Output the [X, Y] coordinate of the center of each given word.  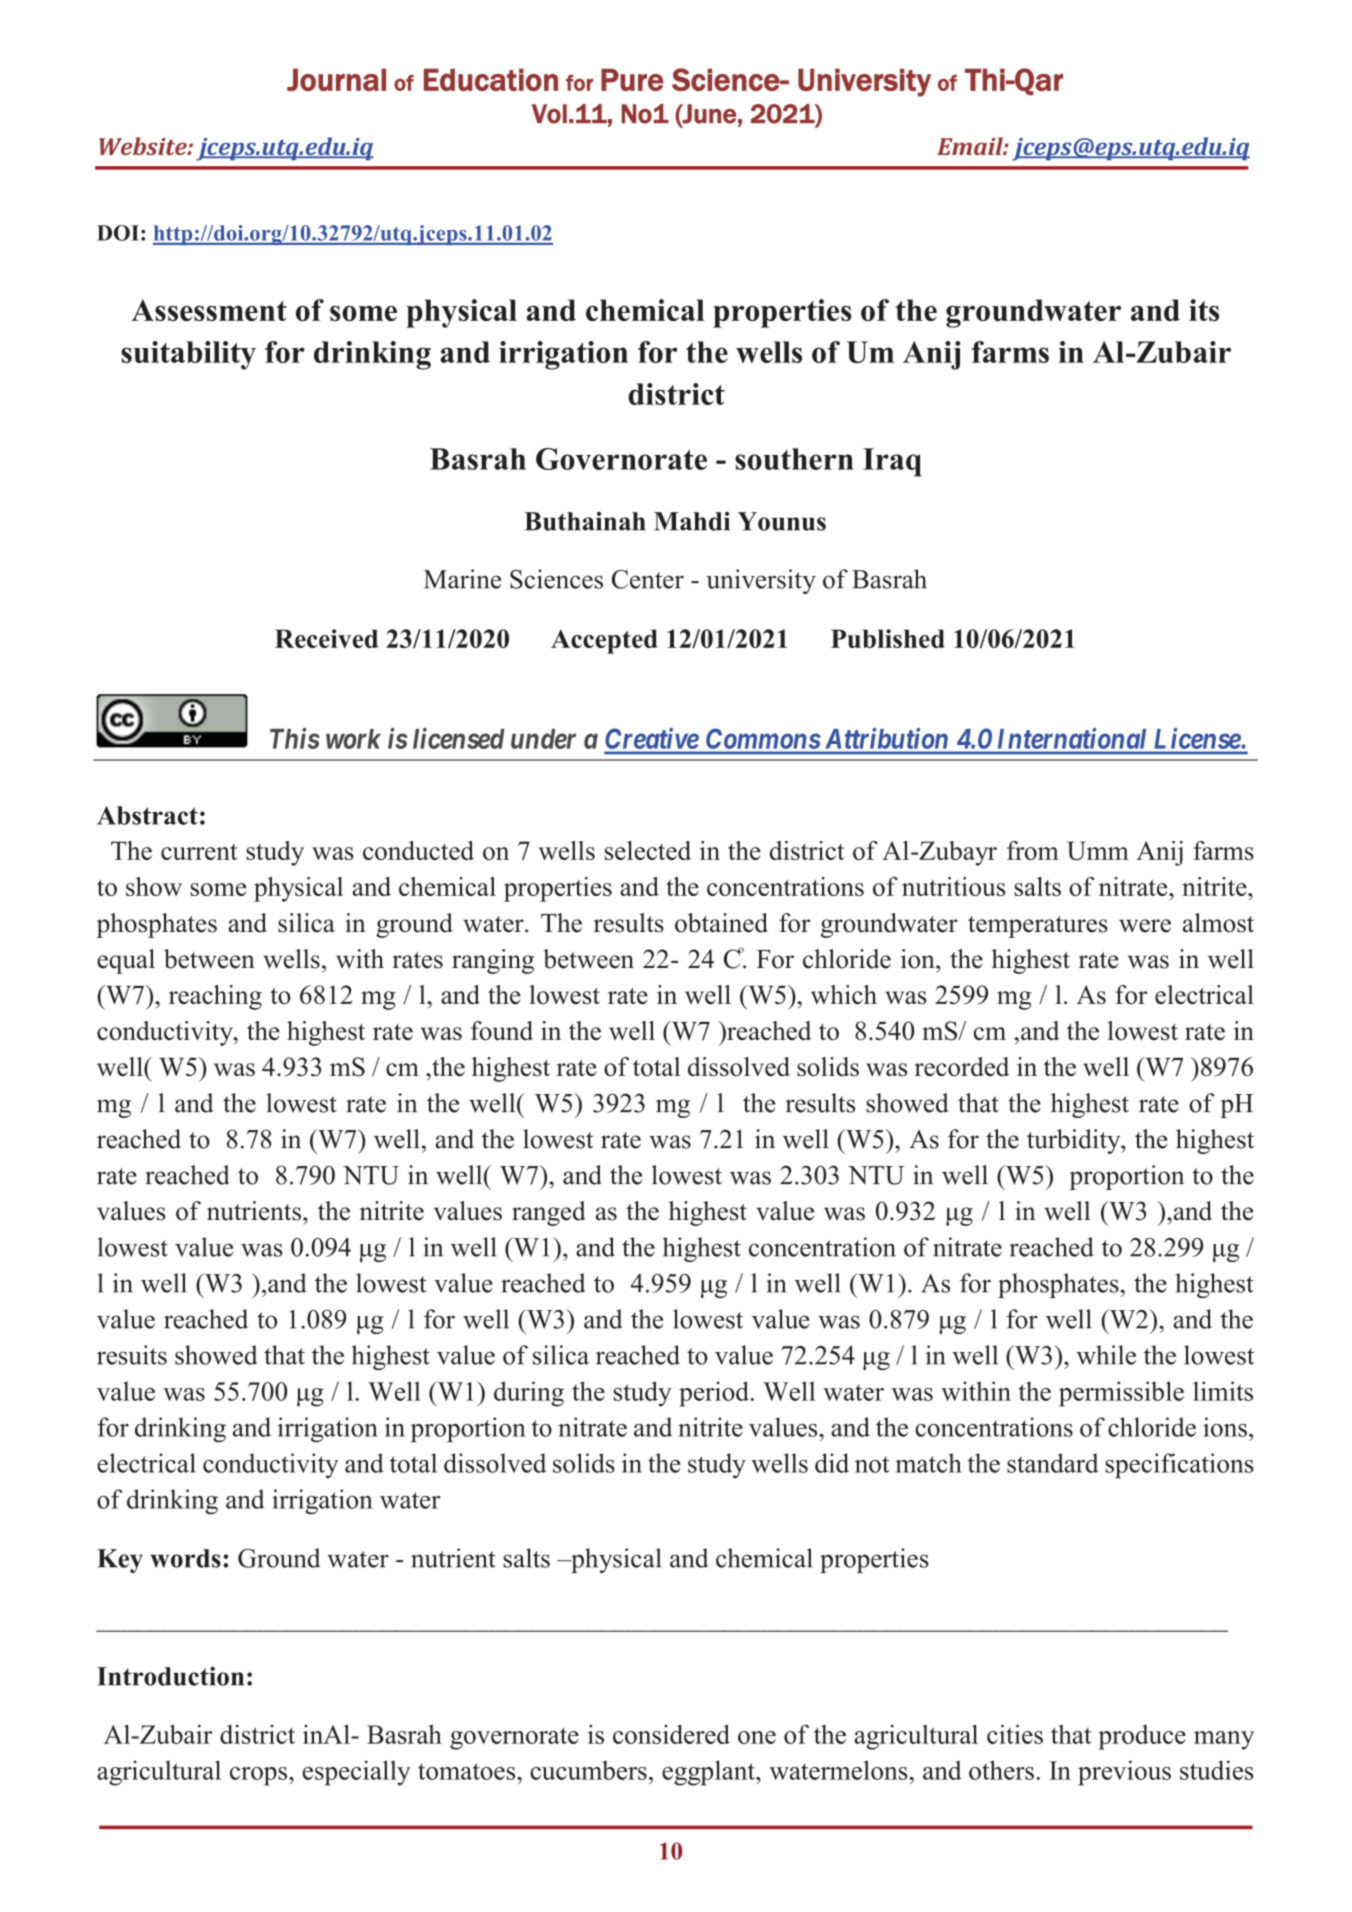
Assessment [209, 310]
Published [888, 638]
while [1106, 1355]
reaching [215, 997]
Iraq [892, 462]
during [529, 1394]
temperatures [1038, 927]
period [714, 1394]
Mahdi [692, 521]
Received [326, 638]
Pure [632, 79]
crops [260, 1776]
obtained [721, 923]
